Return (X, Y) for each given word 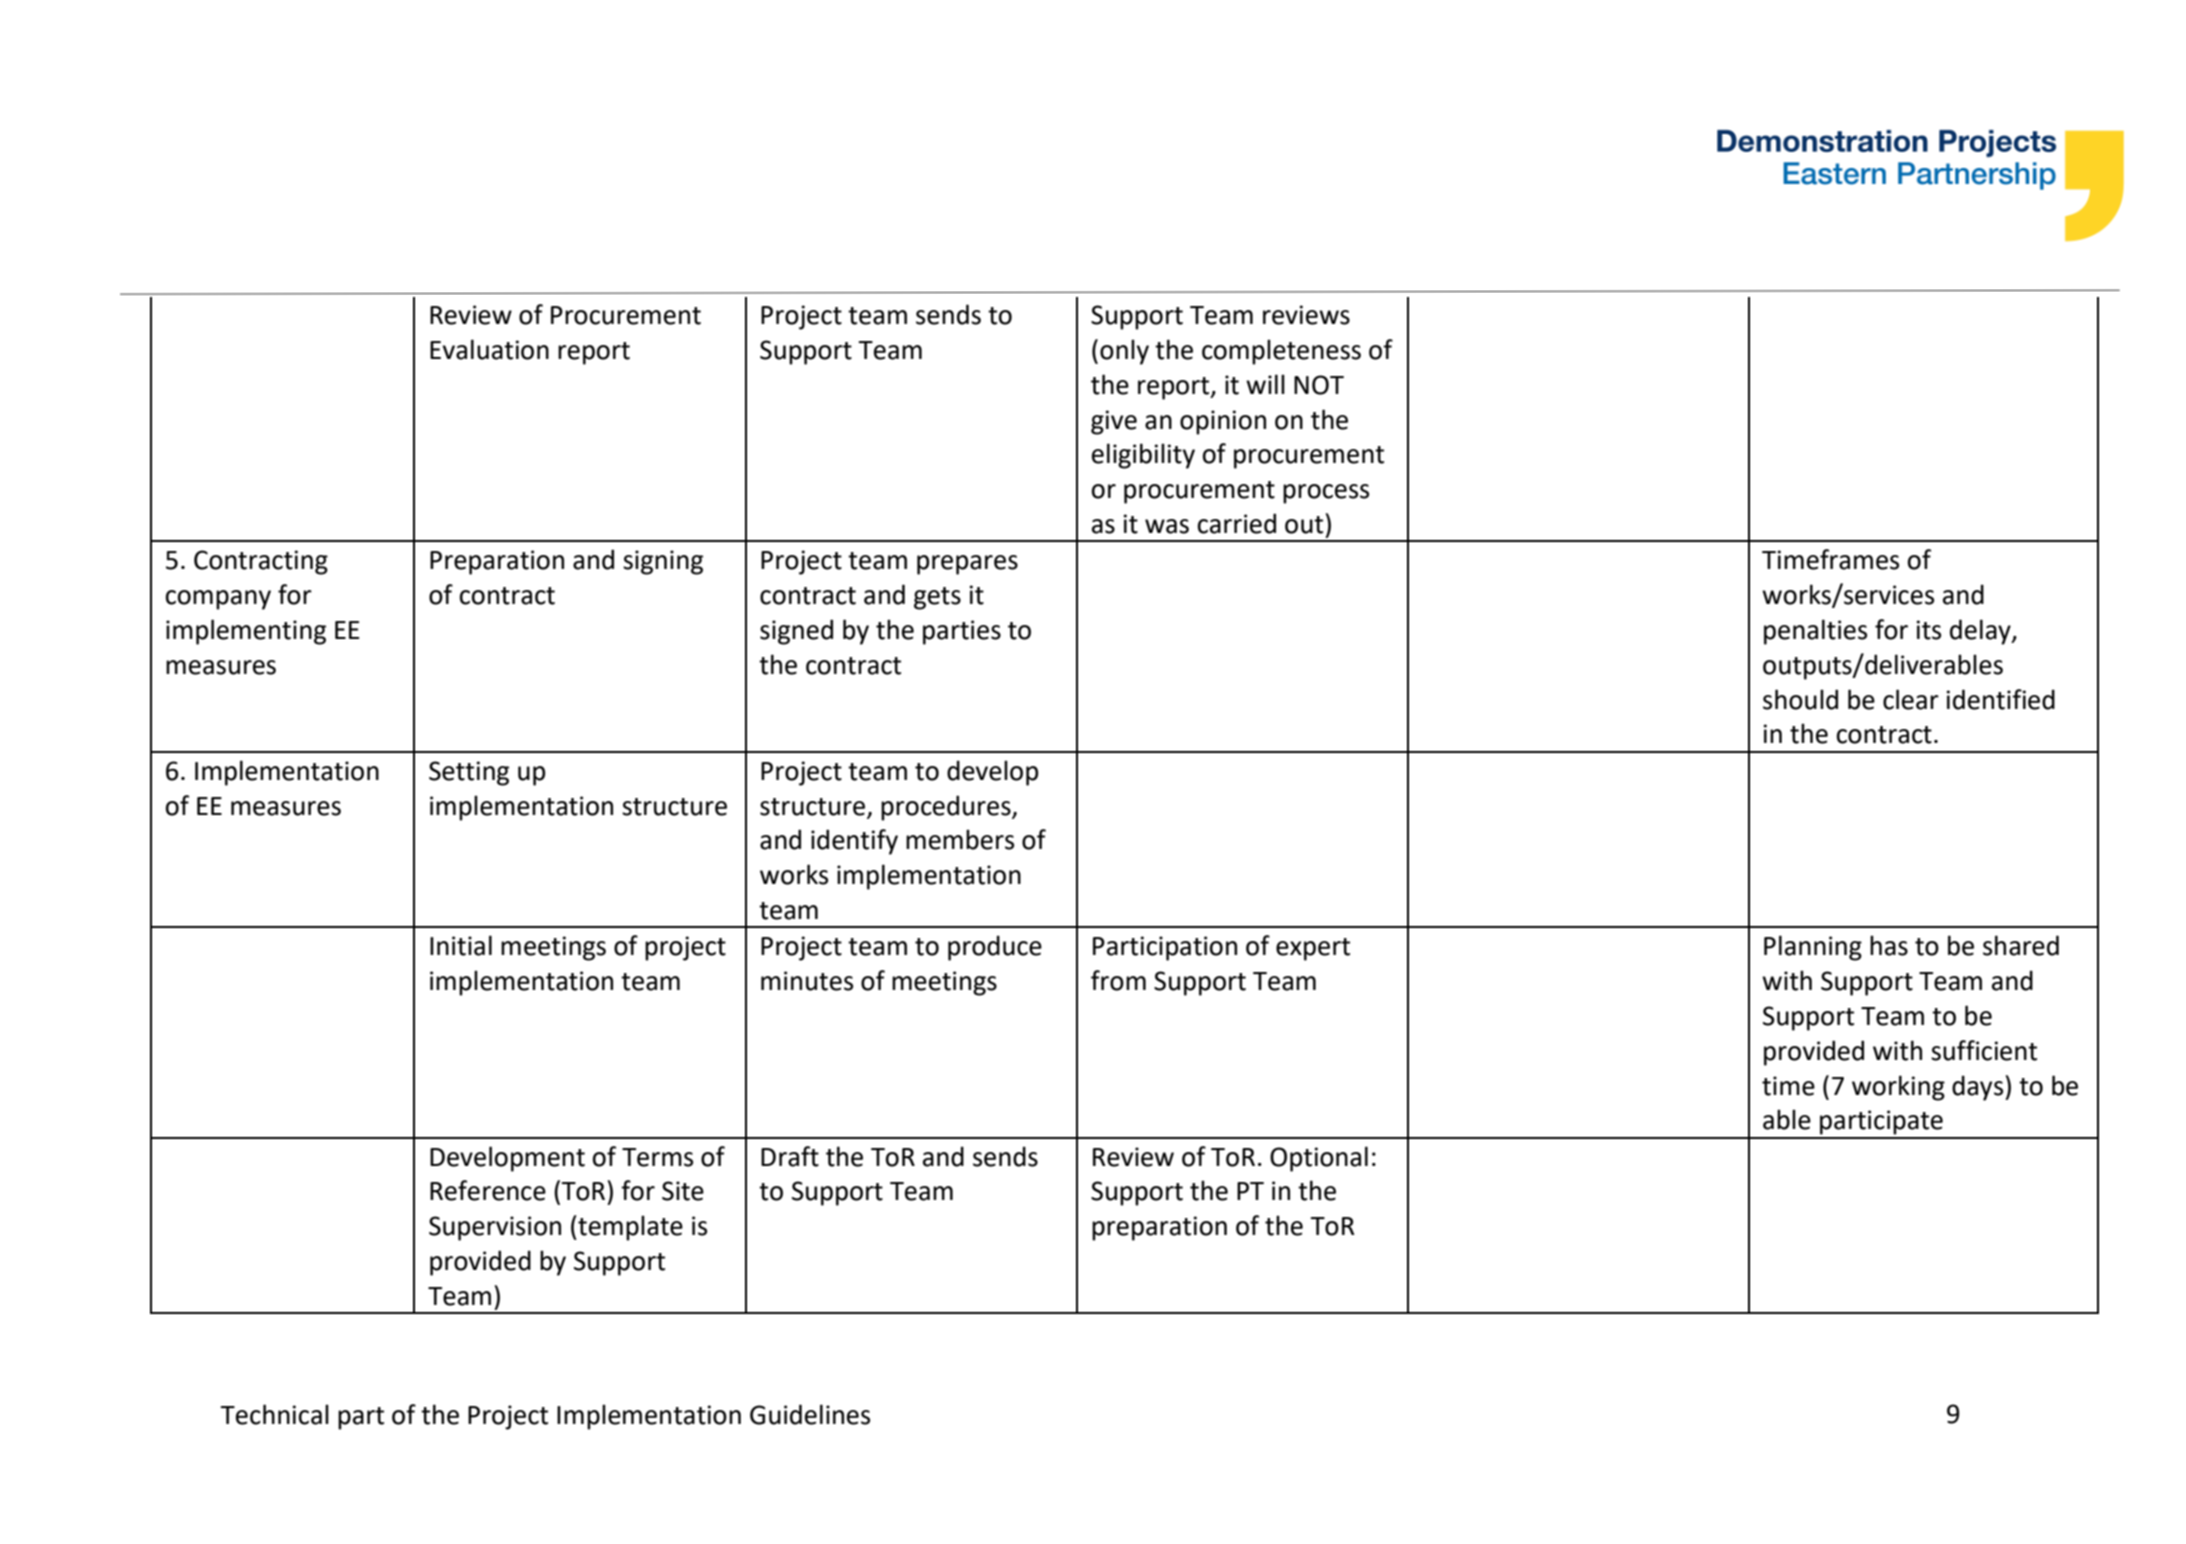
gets (937, 598)
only (1124, 352)
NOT (1319, 385)
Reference (488, 1190)
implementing (246, 632)
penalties (1815, 632)
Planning (1813, 948)
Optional (1319, 1159)
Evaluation (489, 349)
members (960, 839)
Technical (274, 1414)
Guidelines (810, 1414)
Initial (461, 945)
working (1898, 1088)
